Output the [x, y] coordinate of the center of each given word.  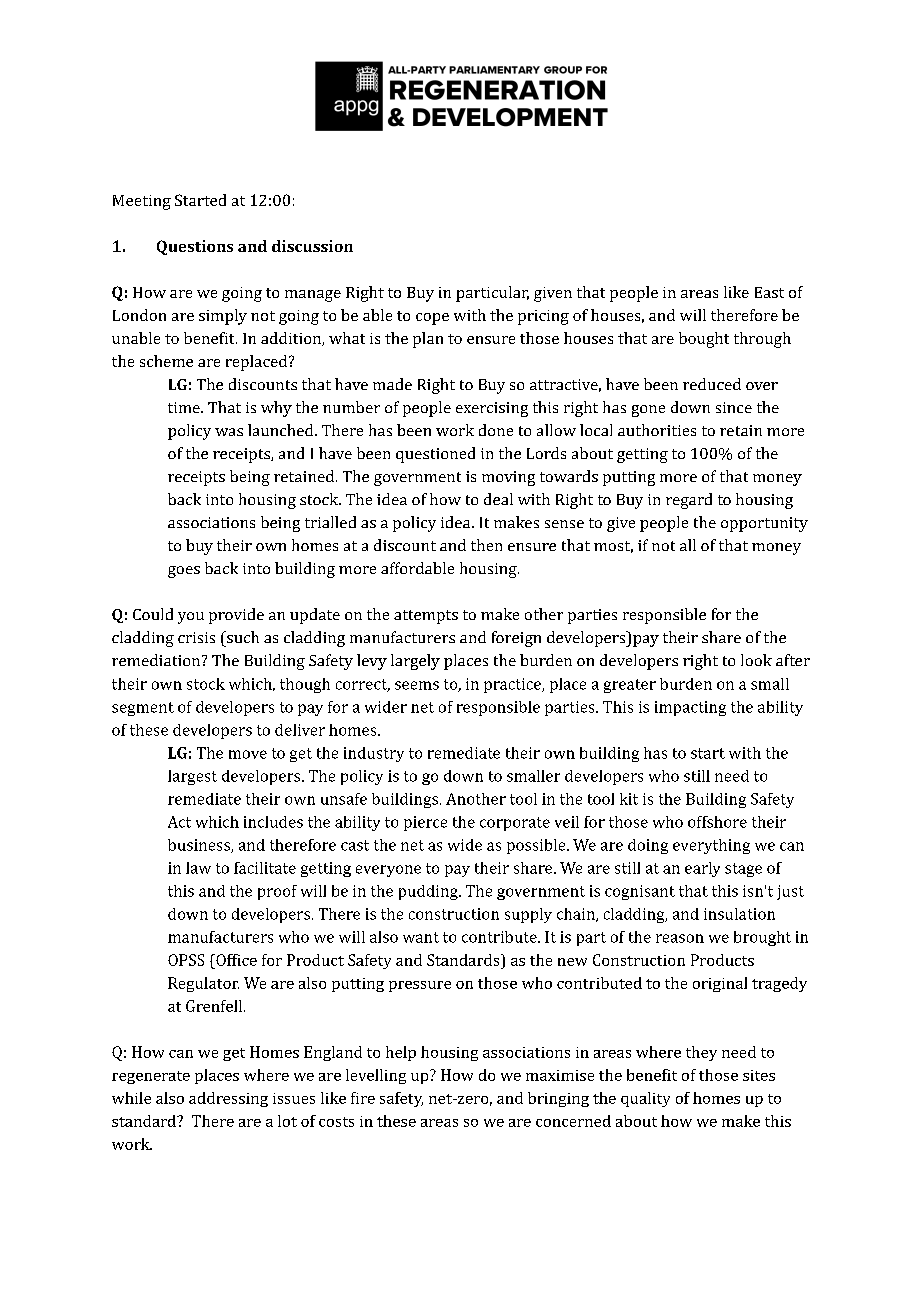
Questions [195, 247]
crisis [196, 637]
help [401, 1053]
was [229, 432]
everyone [388, 871]
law [198, 868]
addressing [228, 1099]
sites [759, 1075]
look [756, 660]
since [734, 407]
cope [432, 319]
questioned [435, 455]
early [702, 869]
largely [415, 662]
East [769, 292]
